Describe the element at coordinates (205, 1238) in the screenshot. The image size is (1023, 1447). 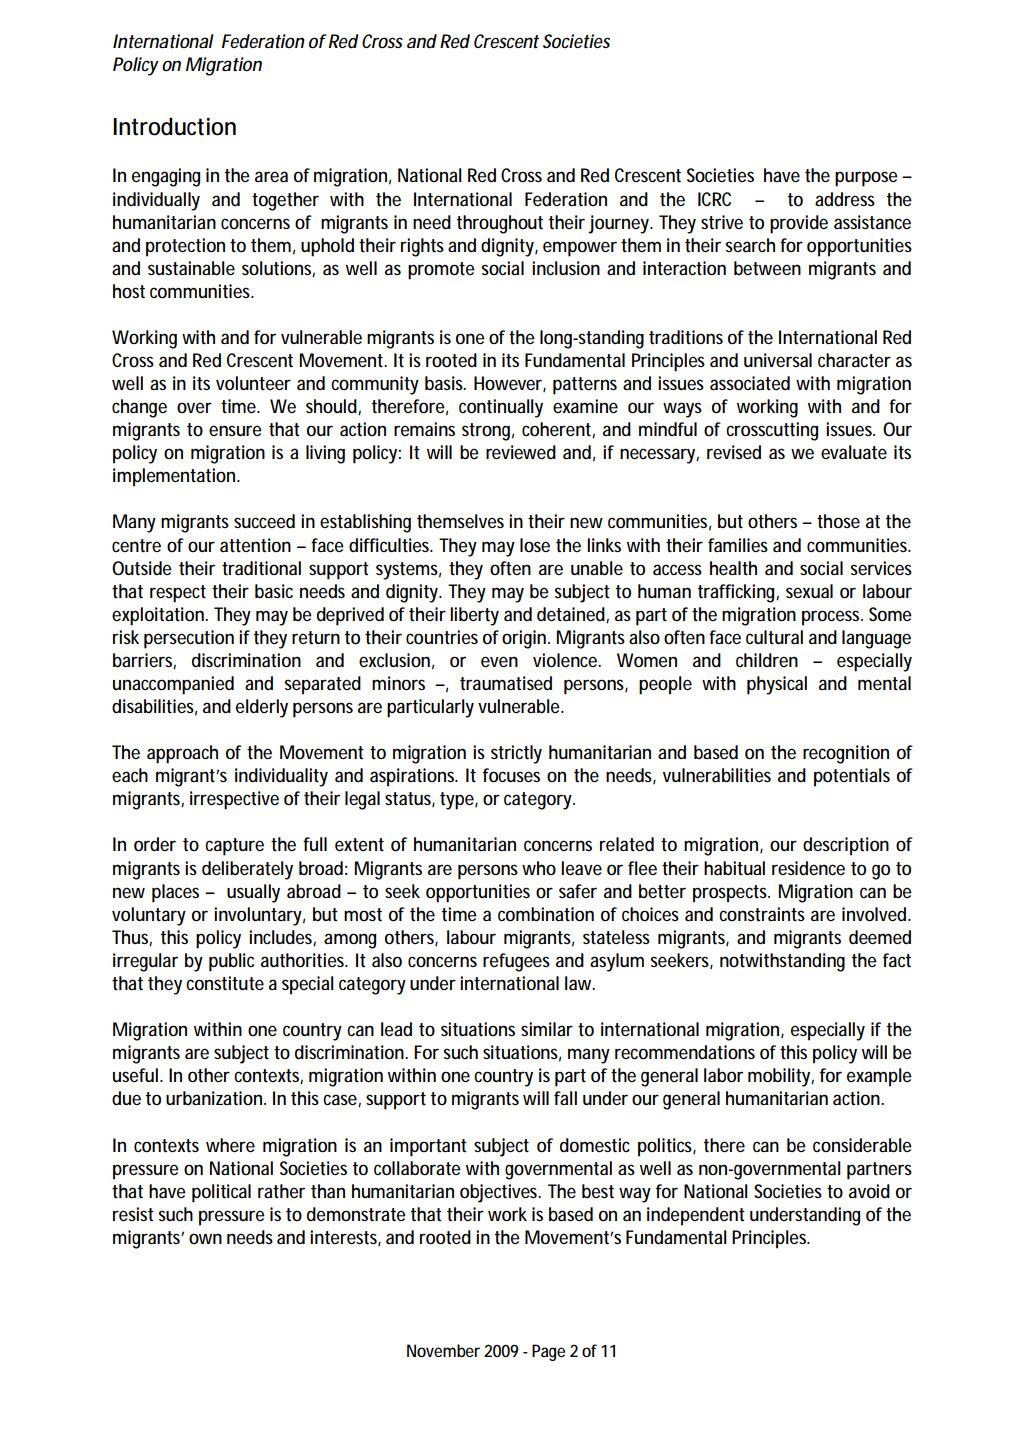
I see `own` at that location.
